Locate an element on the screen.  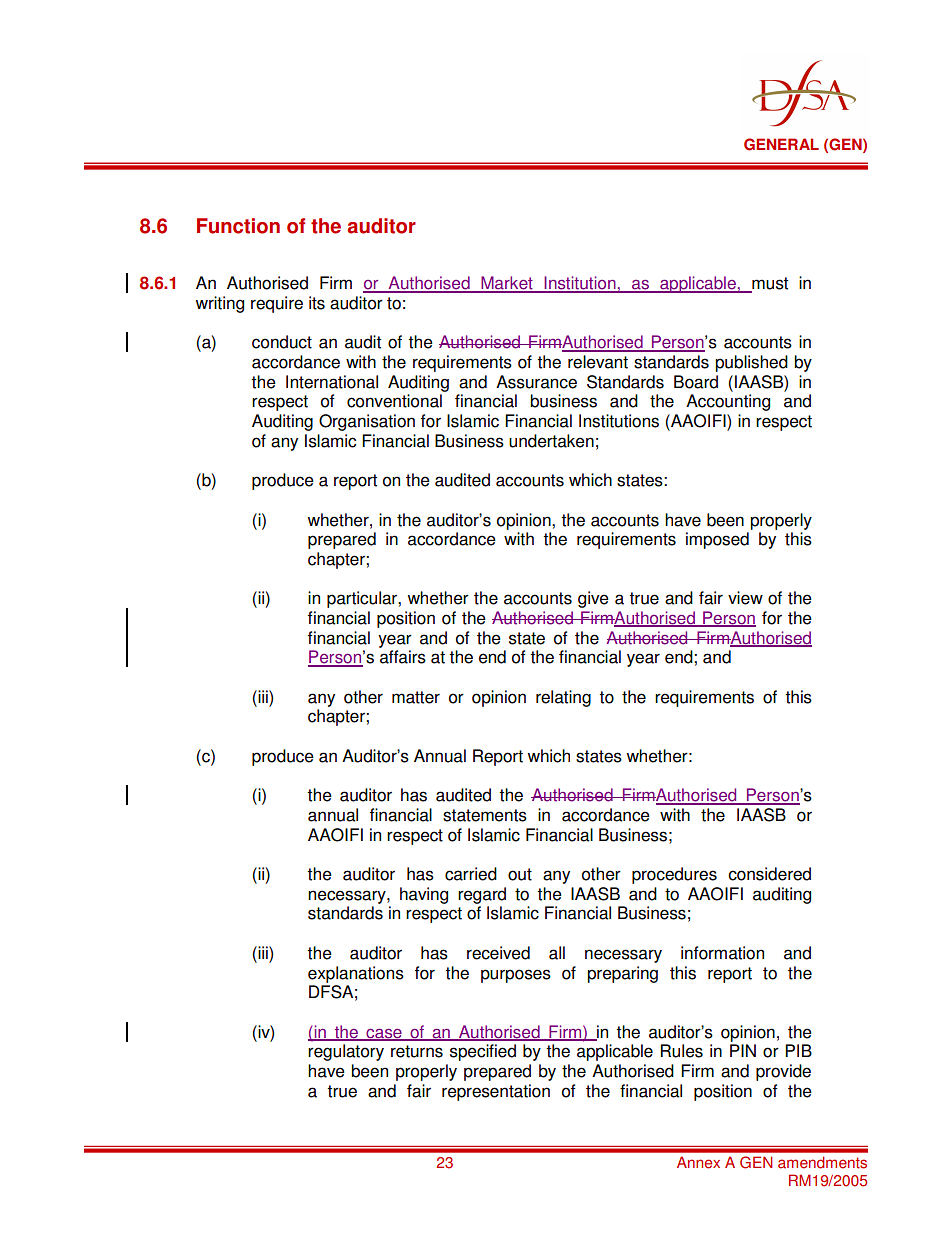
matter is located at coordinates (416, 697).
